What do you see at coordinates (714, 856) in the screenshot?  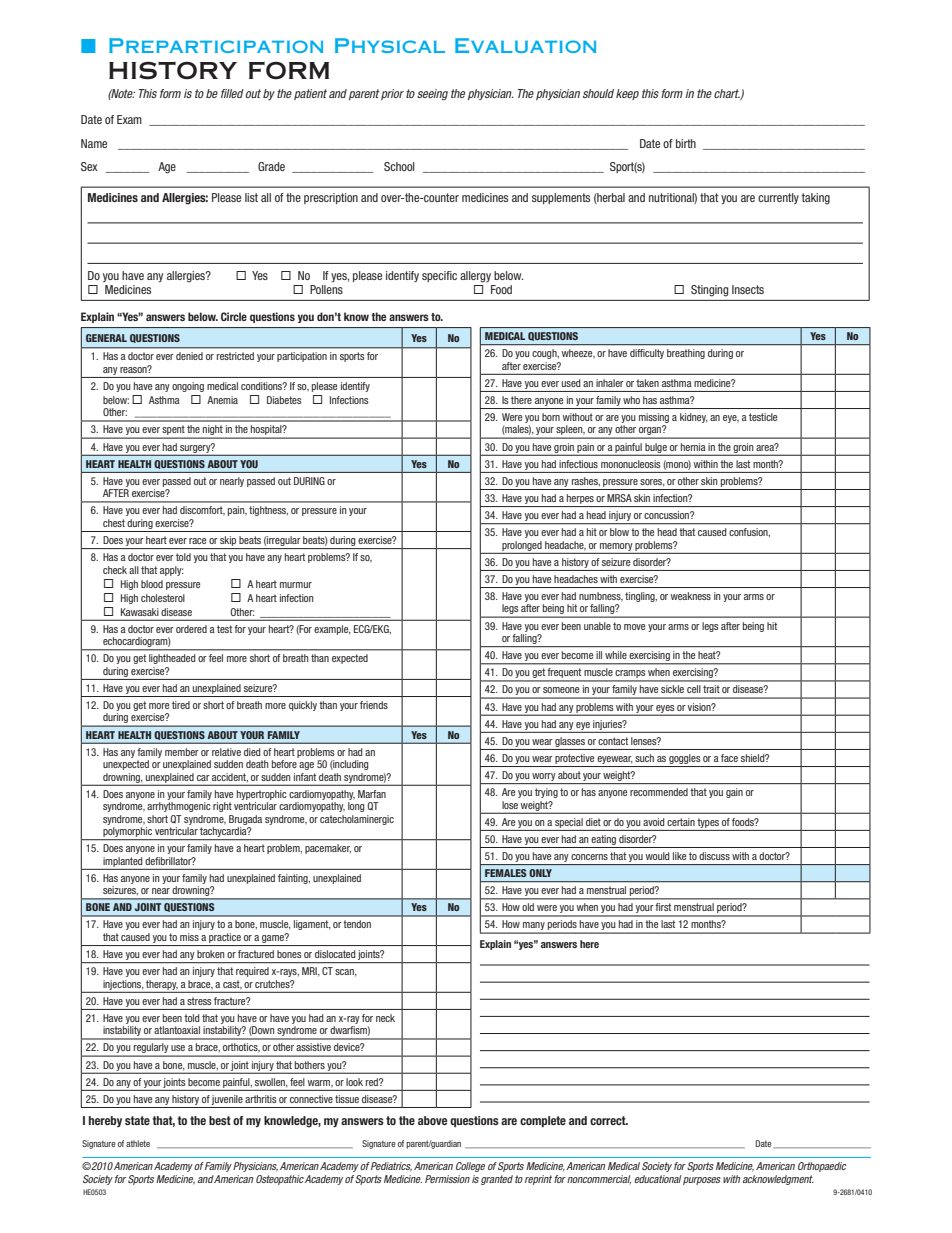 I see `discuss` at bounding box center [714, 856].
